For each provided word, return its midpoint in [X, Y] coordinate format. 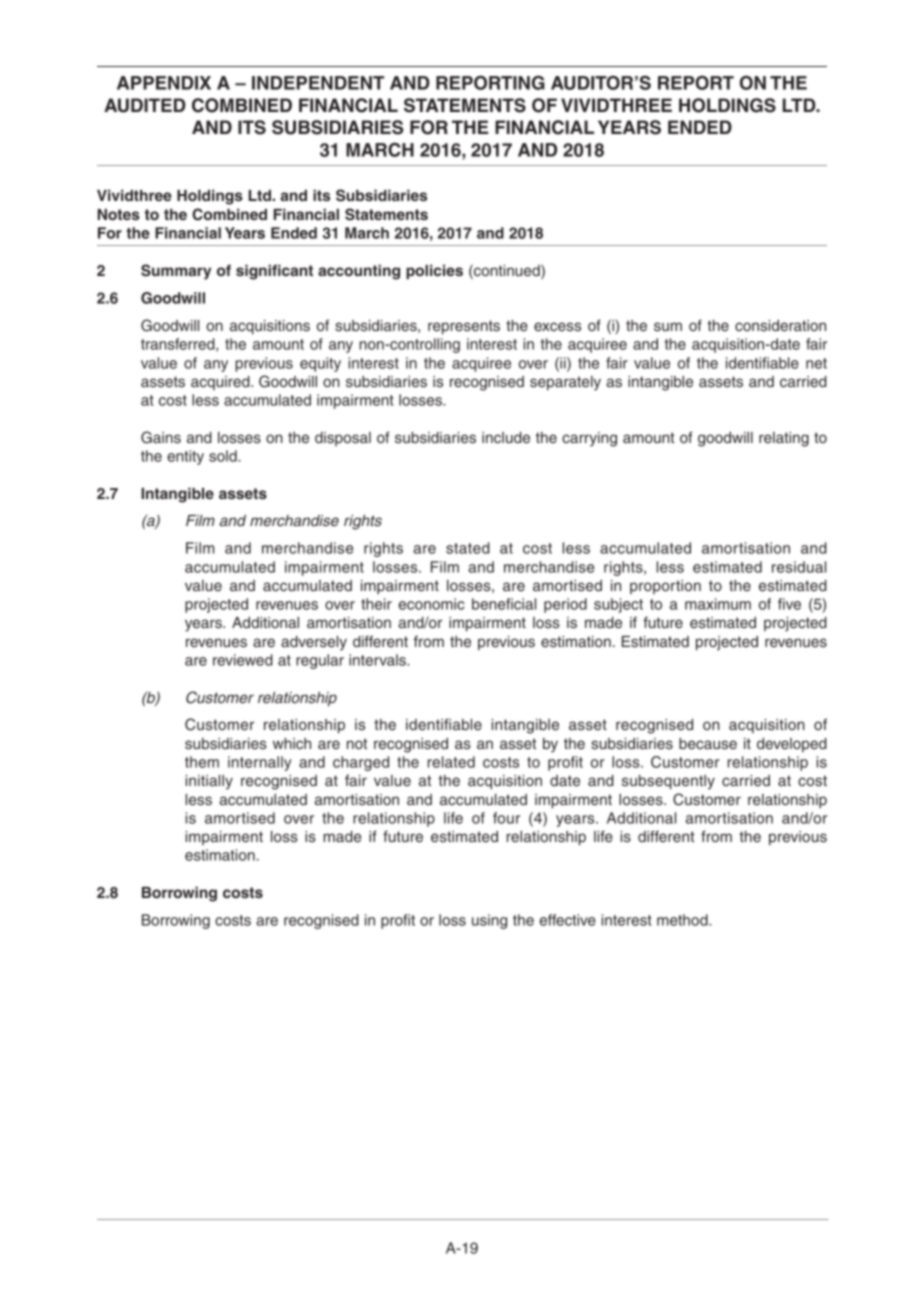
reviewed [243, 660]
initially [209, 782]
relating [784, 439]
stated [468, 548]
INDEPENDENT [318, 83]
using [489, 921]
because [708, 743]
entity [185, 457]
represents [464, 327]
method [683, 920]
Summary [176, 272]
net [816, 363]
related [451, 762]
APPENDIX [164, 83]
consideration [780, 325]
